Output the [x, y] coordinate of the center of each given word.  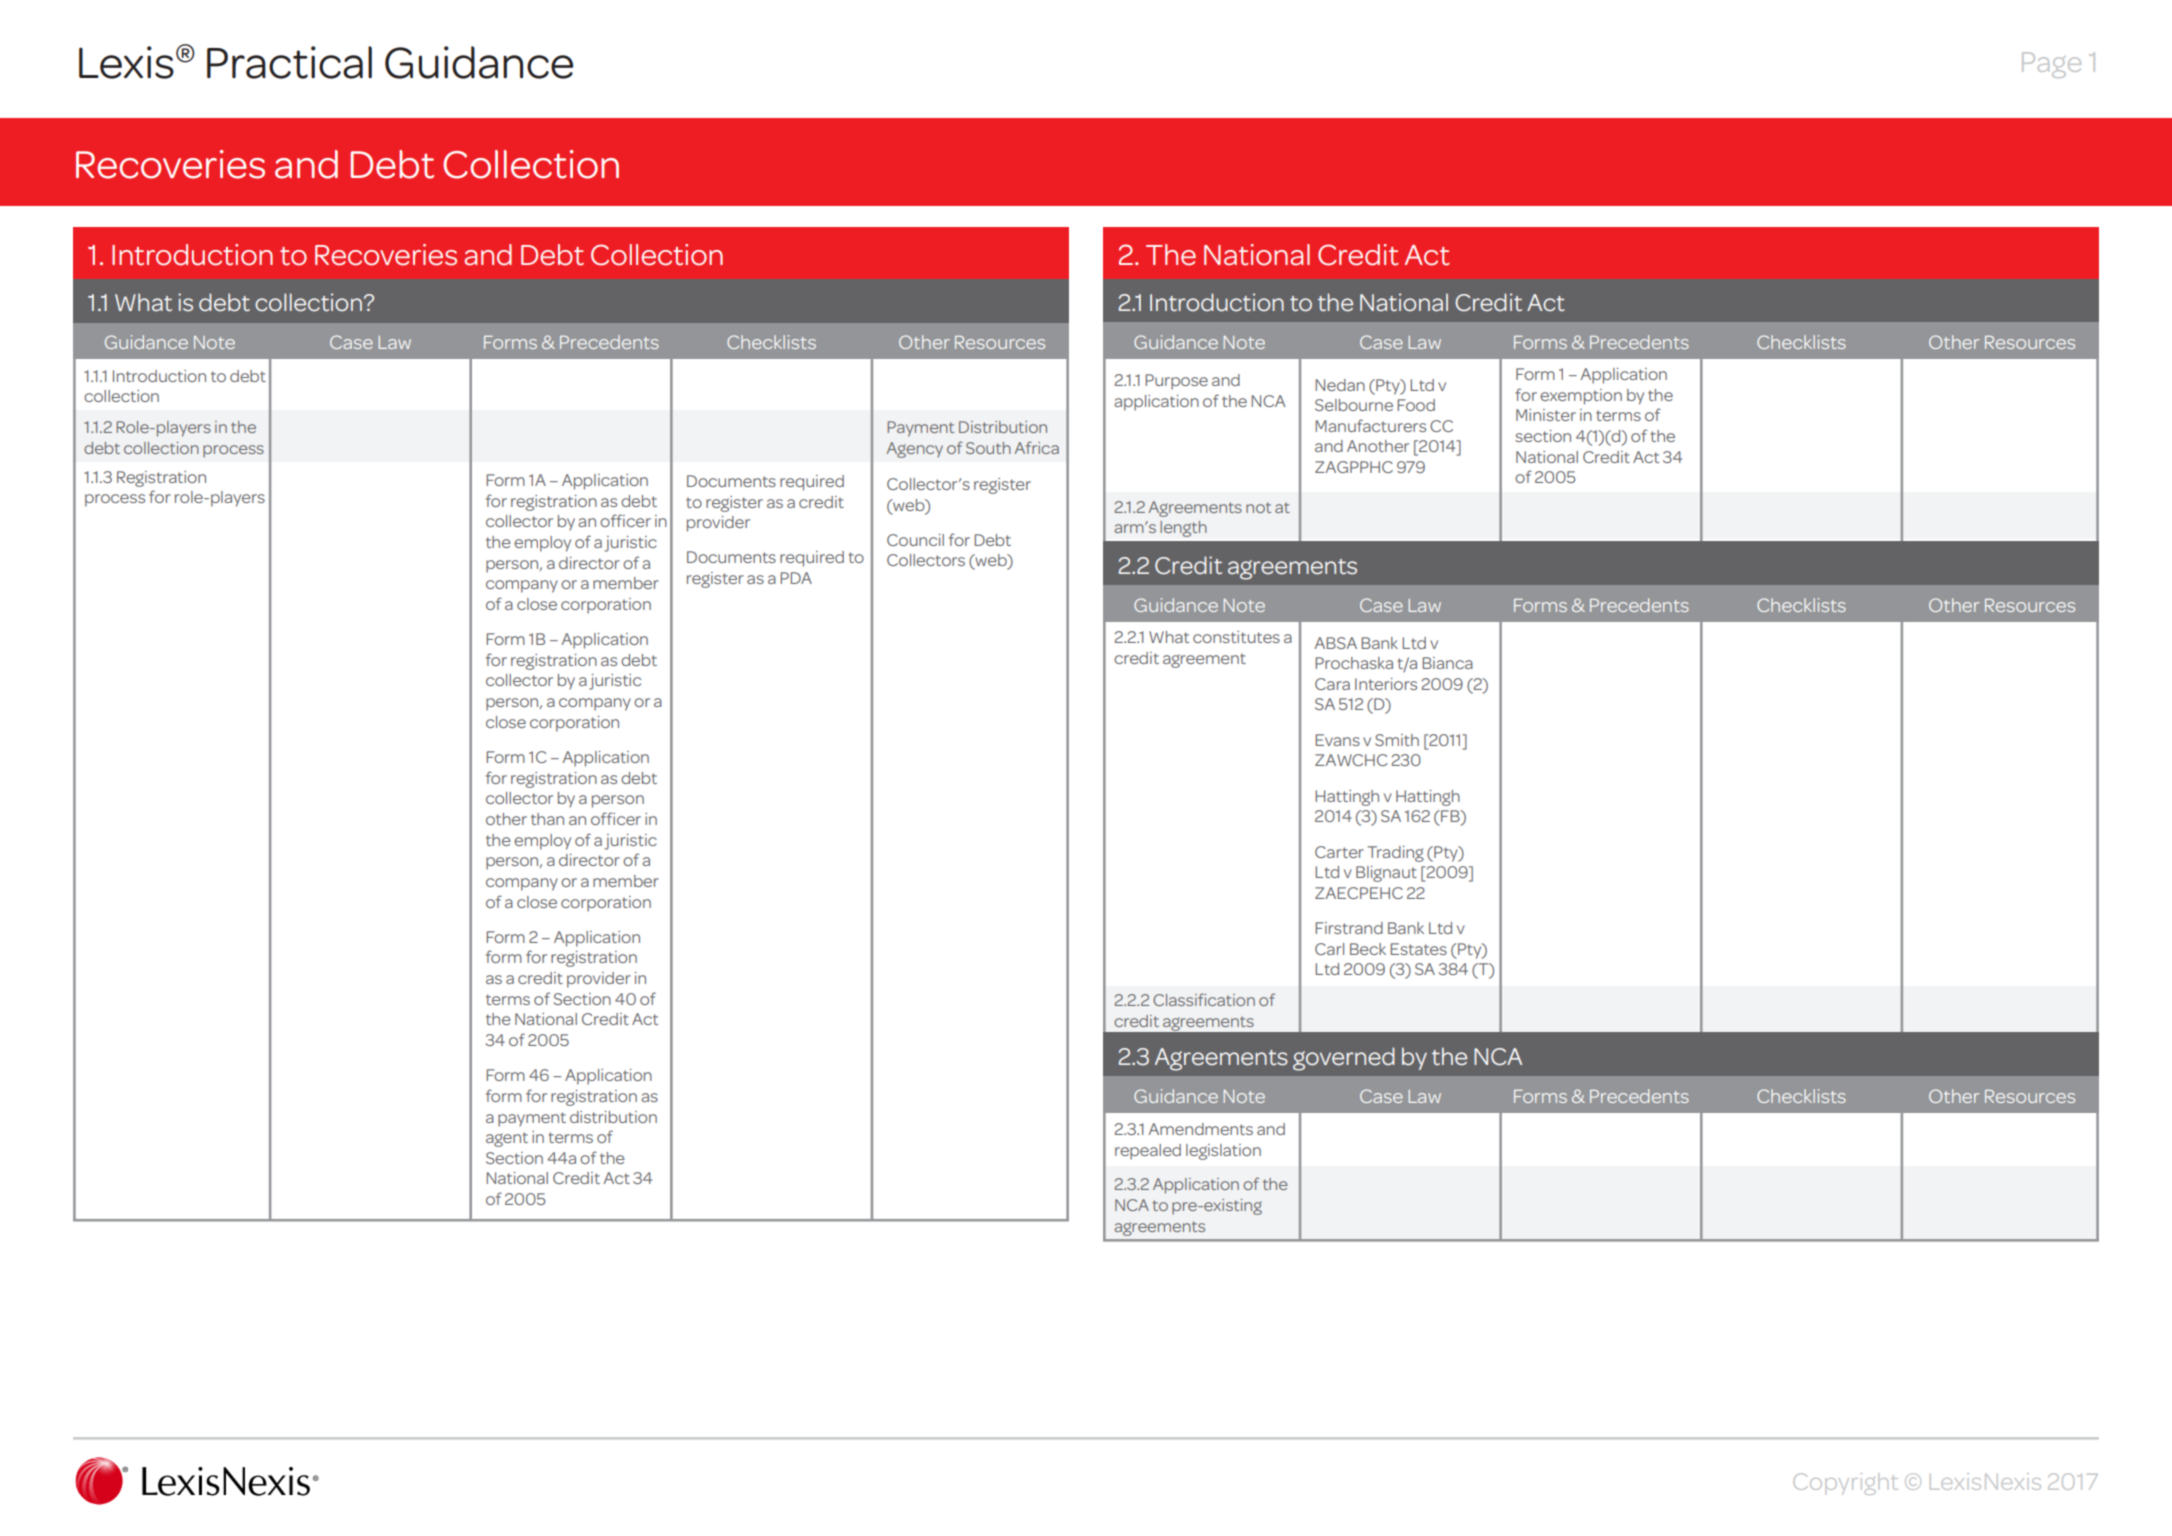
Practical [289, 62]
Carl [1329, 949]
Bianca [1447, 663]
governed [1344, 1059]
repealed [1148, 1152]
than [547, 819]
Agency [915, 450]
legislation [1223, 1152]
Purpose [1176, 382]
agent [507, 1139]
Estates [1418, 949]
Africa [1037, 447]
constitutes [1236, 637]
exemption [1581, 397]
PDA [796, 578]
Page [2051, 65]
